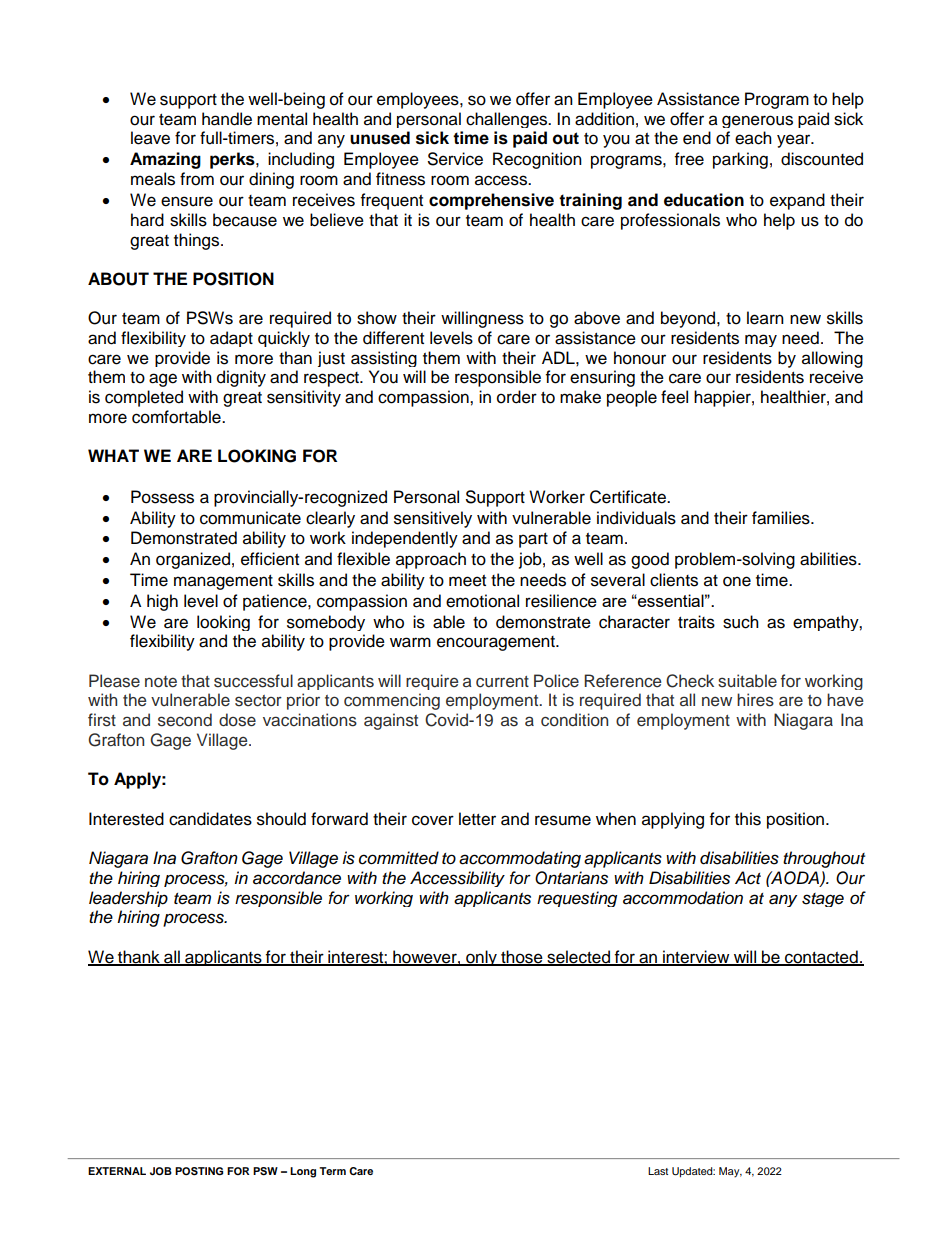 The image size is (952, 1233). What do you see at coordinates (199, 1171) in the page?
I see `POSTING` at bounding box center [199, 1171].
